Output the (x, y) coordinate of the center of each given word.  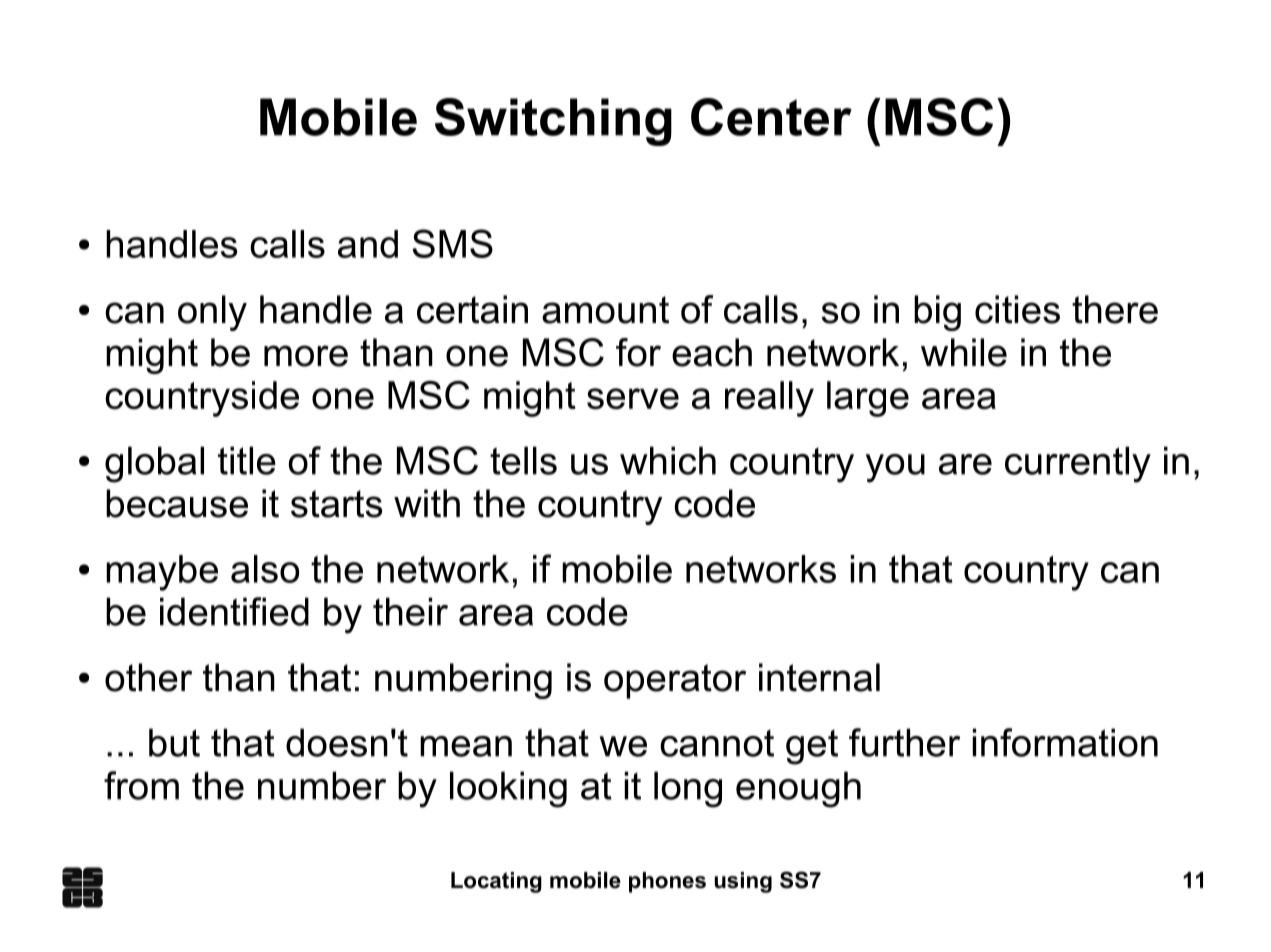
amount (605, 310)
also (265, 569)
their (410, 611)
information (1065, 742)
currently (1078, 464)
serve (633, 398)
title (247, 460)
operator (675, 681)
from (141, 785)
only (212, 313)
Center (771, 117)
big (937, 313)
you (895, 468)
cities (1017, 309)
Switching (553, 122)
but (174, 742)
